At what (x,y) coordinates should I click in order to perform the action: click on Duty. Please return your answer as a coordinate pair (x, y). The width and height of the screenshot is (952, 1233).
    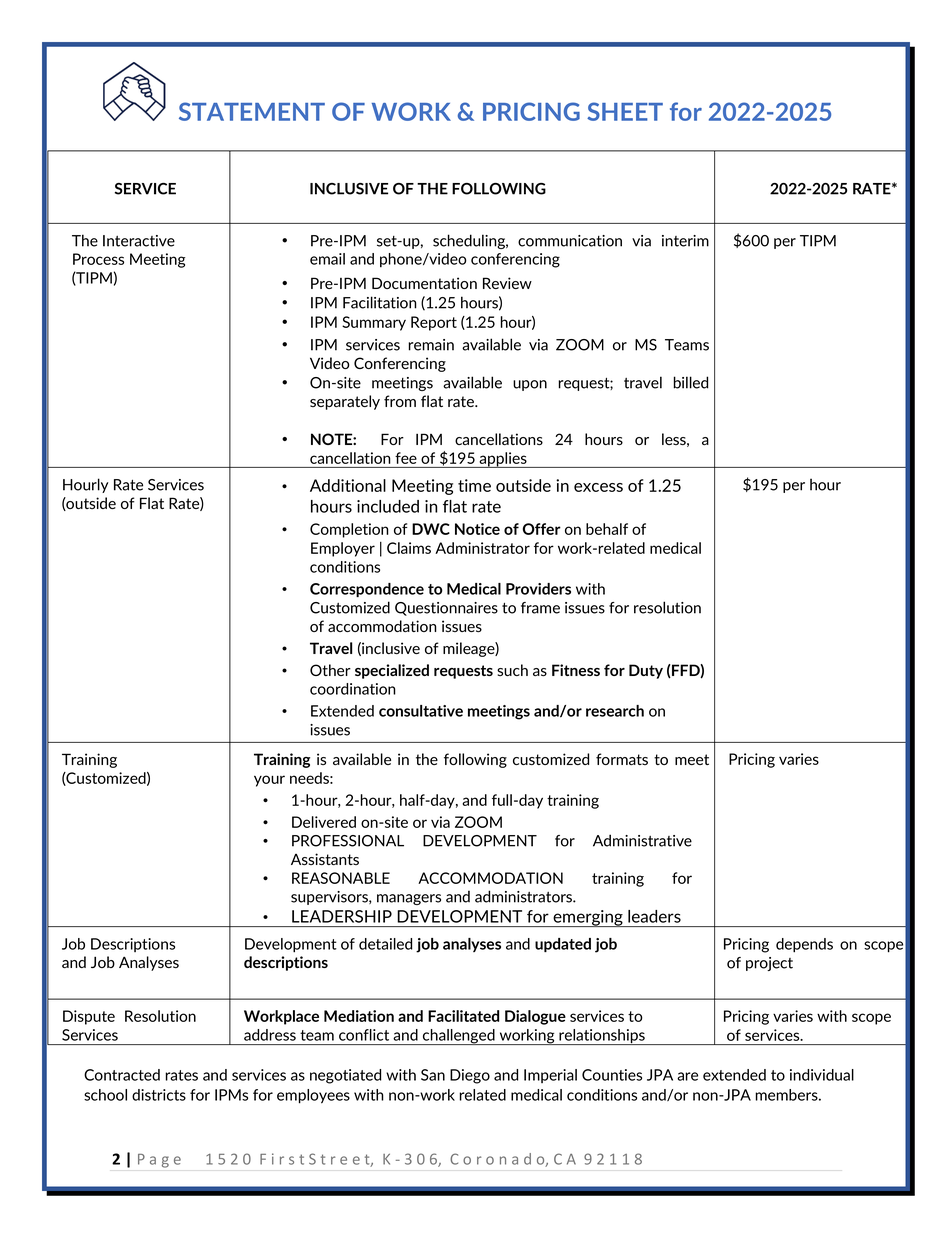
    Looking at the image, I should click on (646, 671).
